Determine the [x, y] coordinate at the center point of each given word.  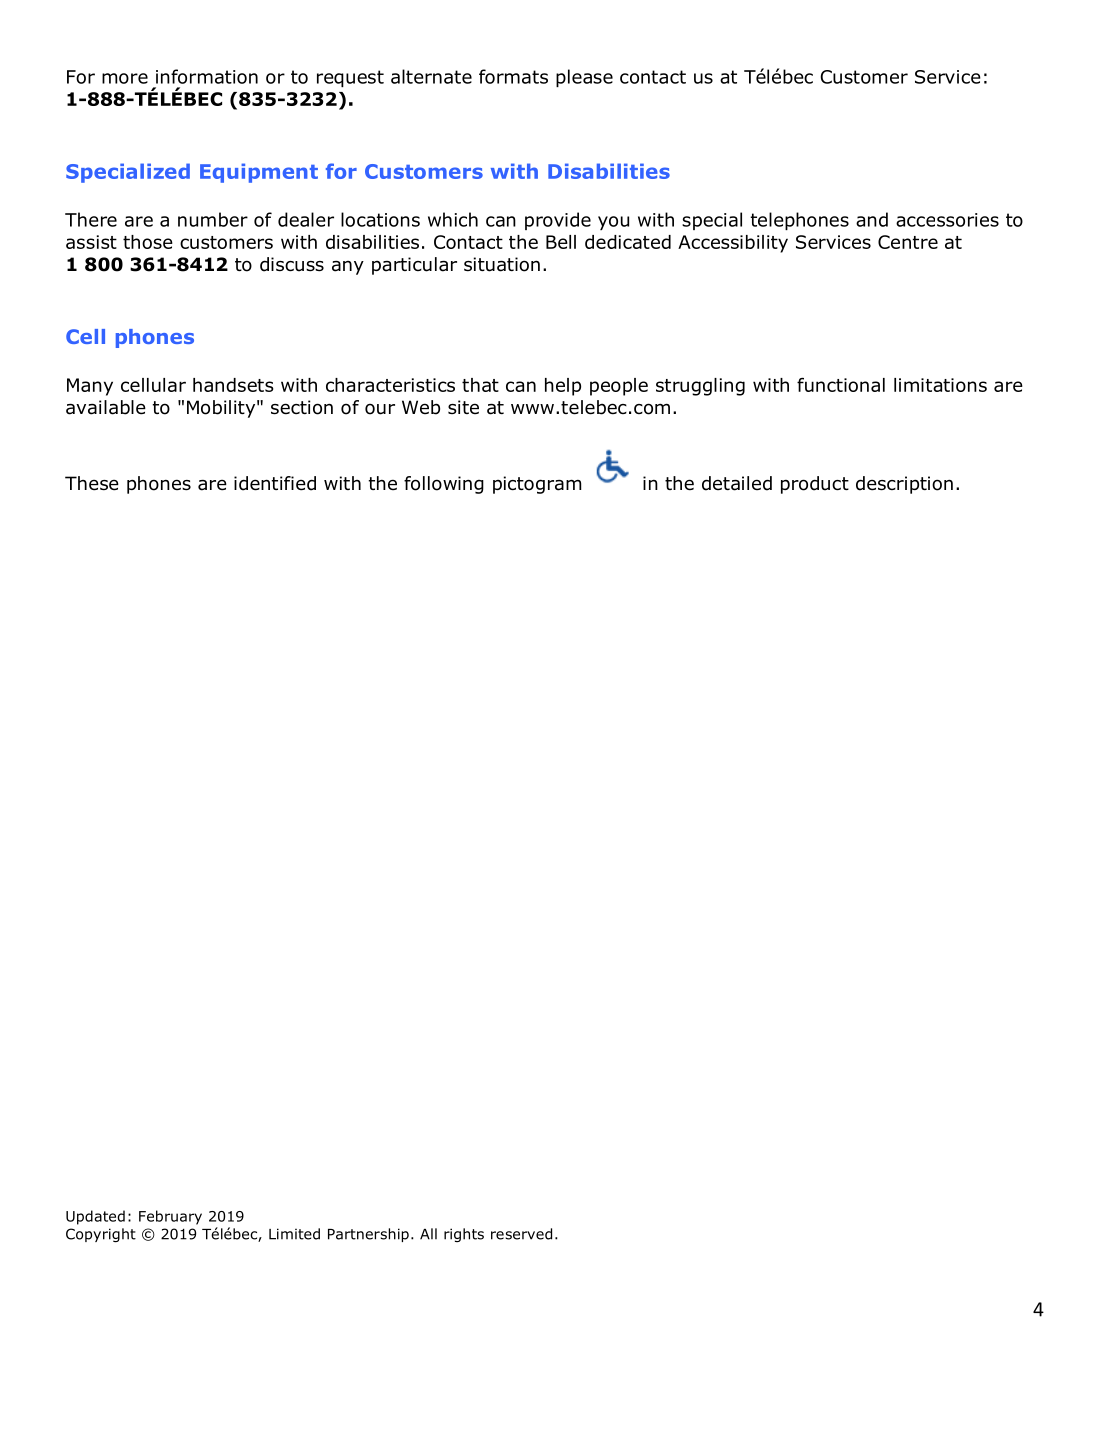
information [207, 76]
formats [513, 76]
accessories [947, 220]
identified [275, 483]
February [170, 1217]
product [815, 485]
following [444, 485]
